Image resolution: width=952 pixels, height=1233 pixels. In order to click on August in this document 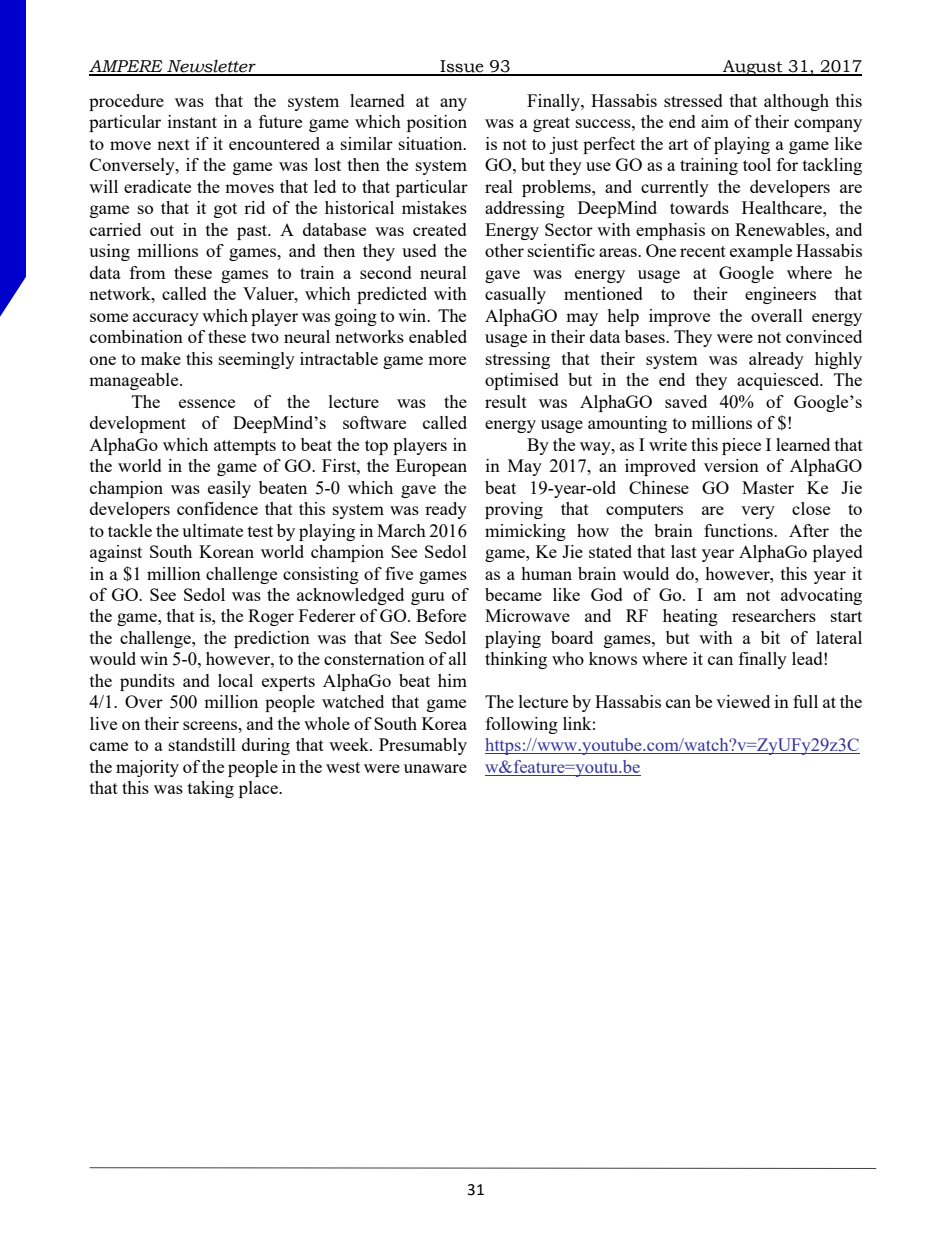, I will do `click(753, 68)`.
